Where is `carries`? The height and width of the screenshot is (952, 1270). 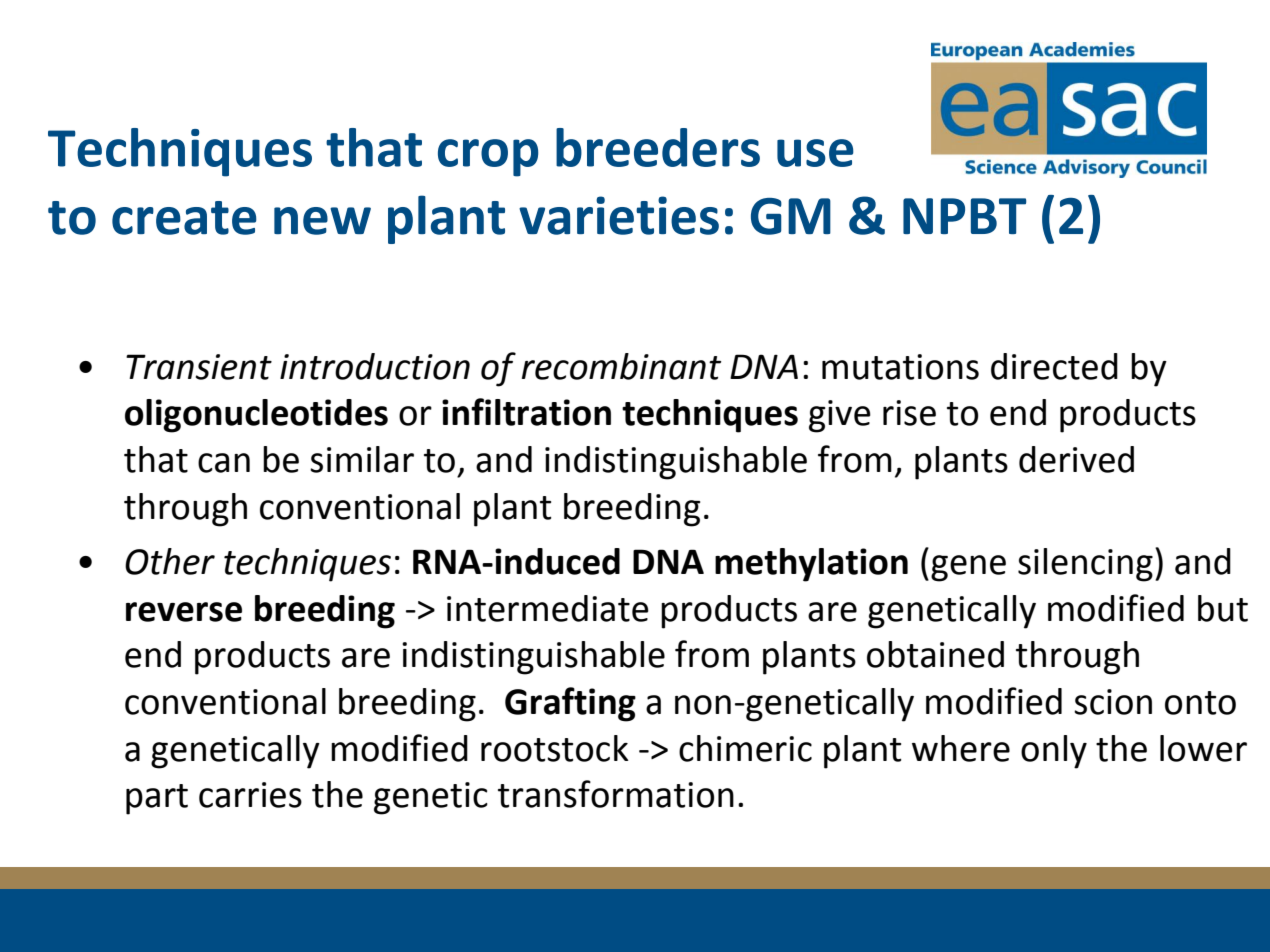
carries is located at coordinates (250, 795).
